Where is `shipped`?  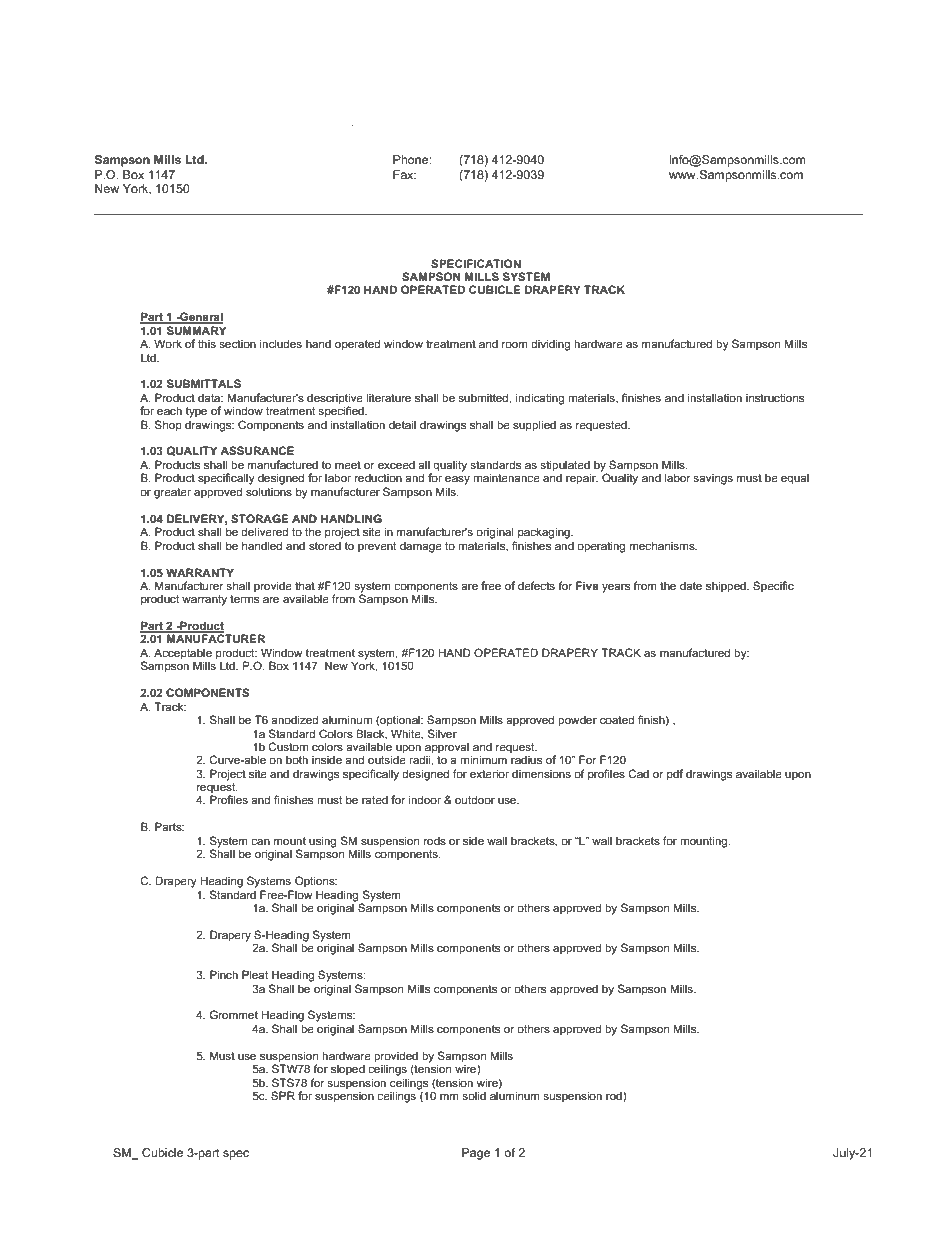 shipped is located at coordinates (727, 587).
